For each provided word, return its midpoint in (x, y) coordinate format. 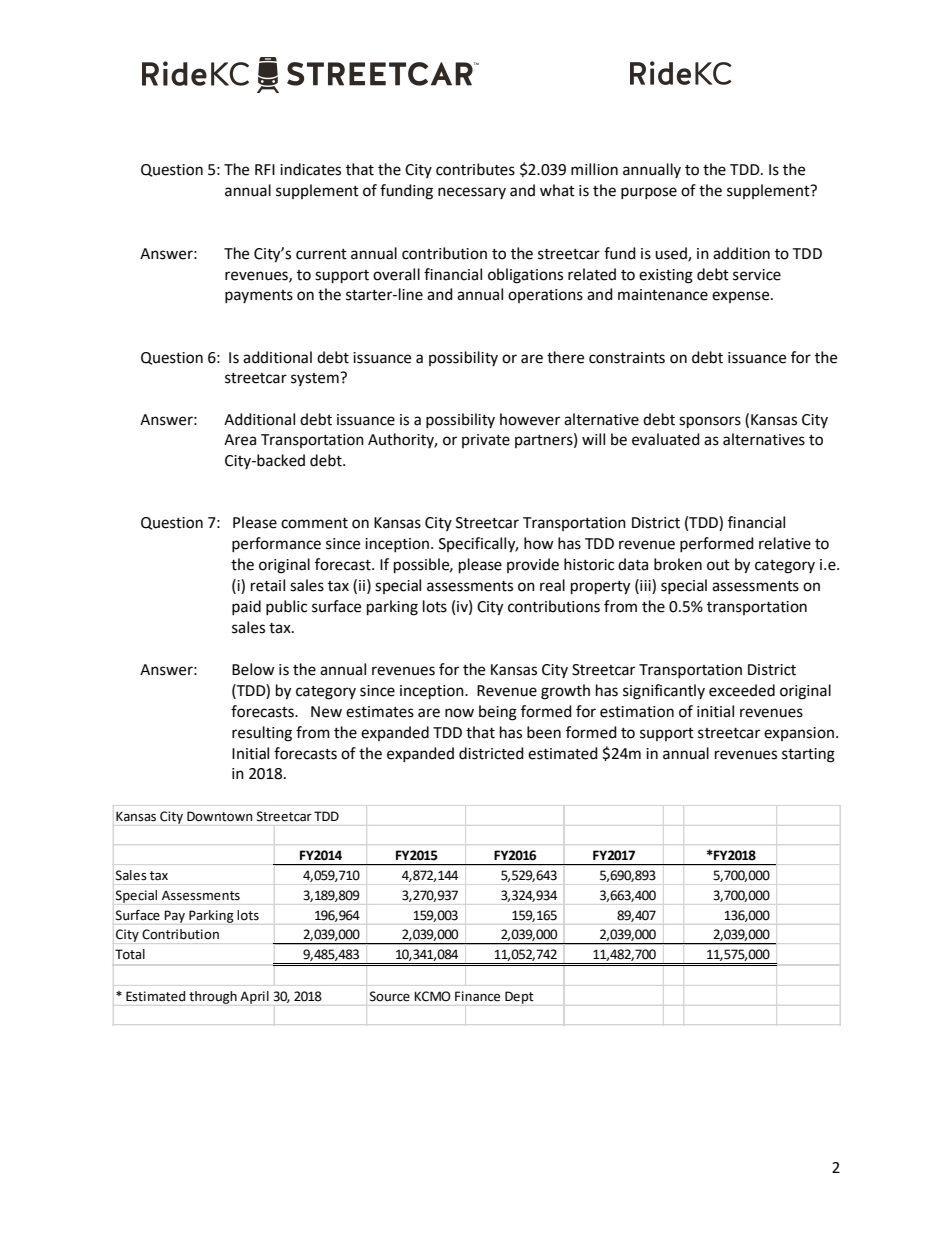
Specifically (478, 545)
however (530, 419)
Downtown (220, 816)
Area (240, 440)
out (718, 565)
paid (246, 607)
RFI (265, 169)
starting (808, 755)
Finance (477, 996)
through (213, 997)
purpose (649, 193)
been (544, 732)
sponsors (710, 422)
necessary (472, 193)
